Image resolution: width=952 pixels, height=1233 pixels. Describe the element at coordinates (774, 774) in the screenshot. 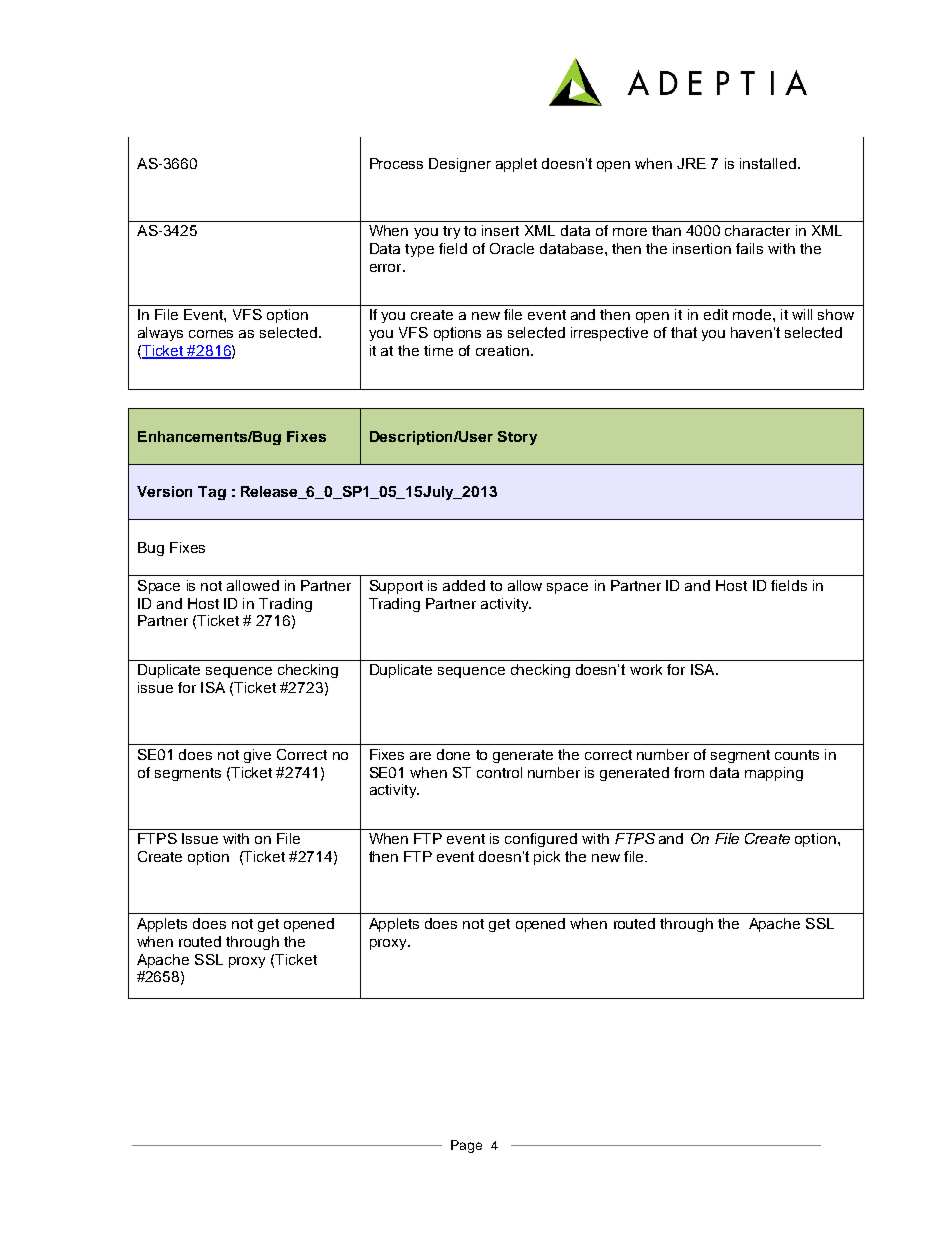

I see `mapping` at that location.
